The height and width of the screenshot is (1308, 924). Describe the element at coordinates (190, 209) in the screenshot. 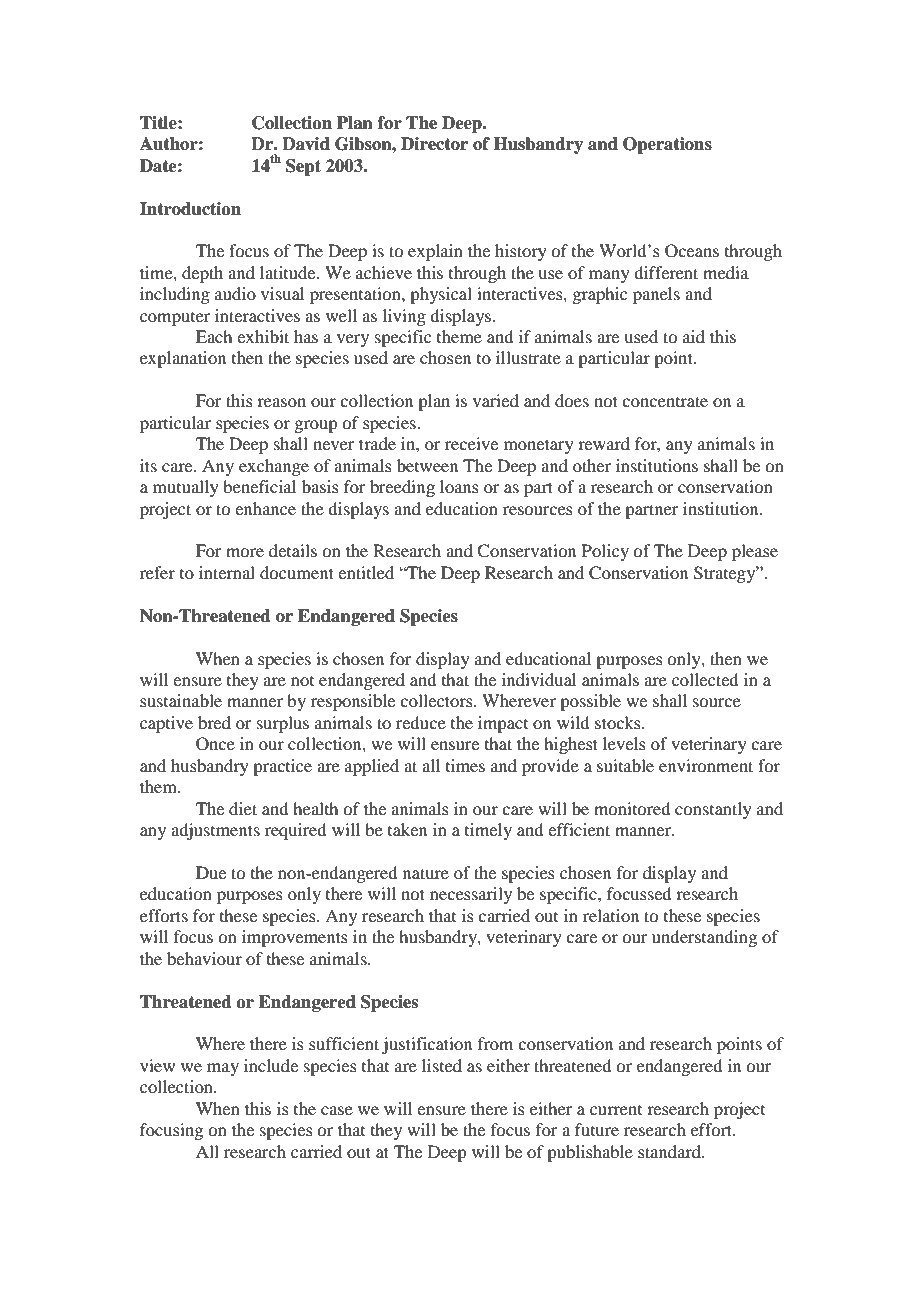

I see `Introduction` at that location.
